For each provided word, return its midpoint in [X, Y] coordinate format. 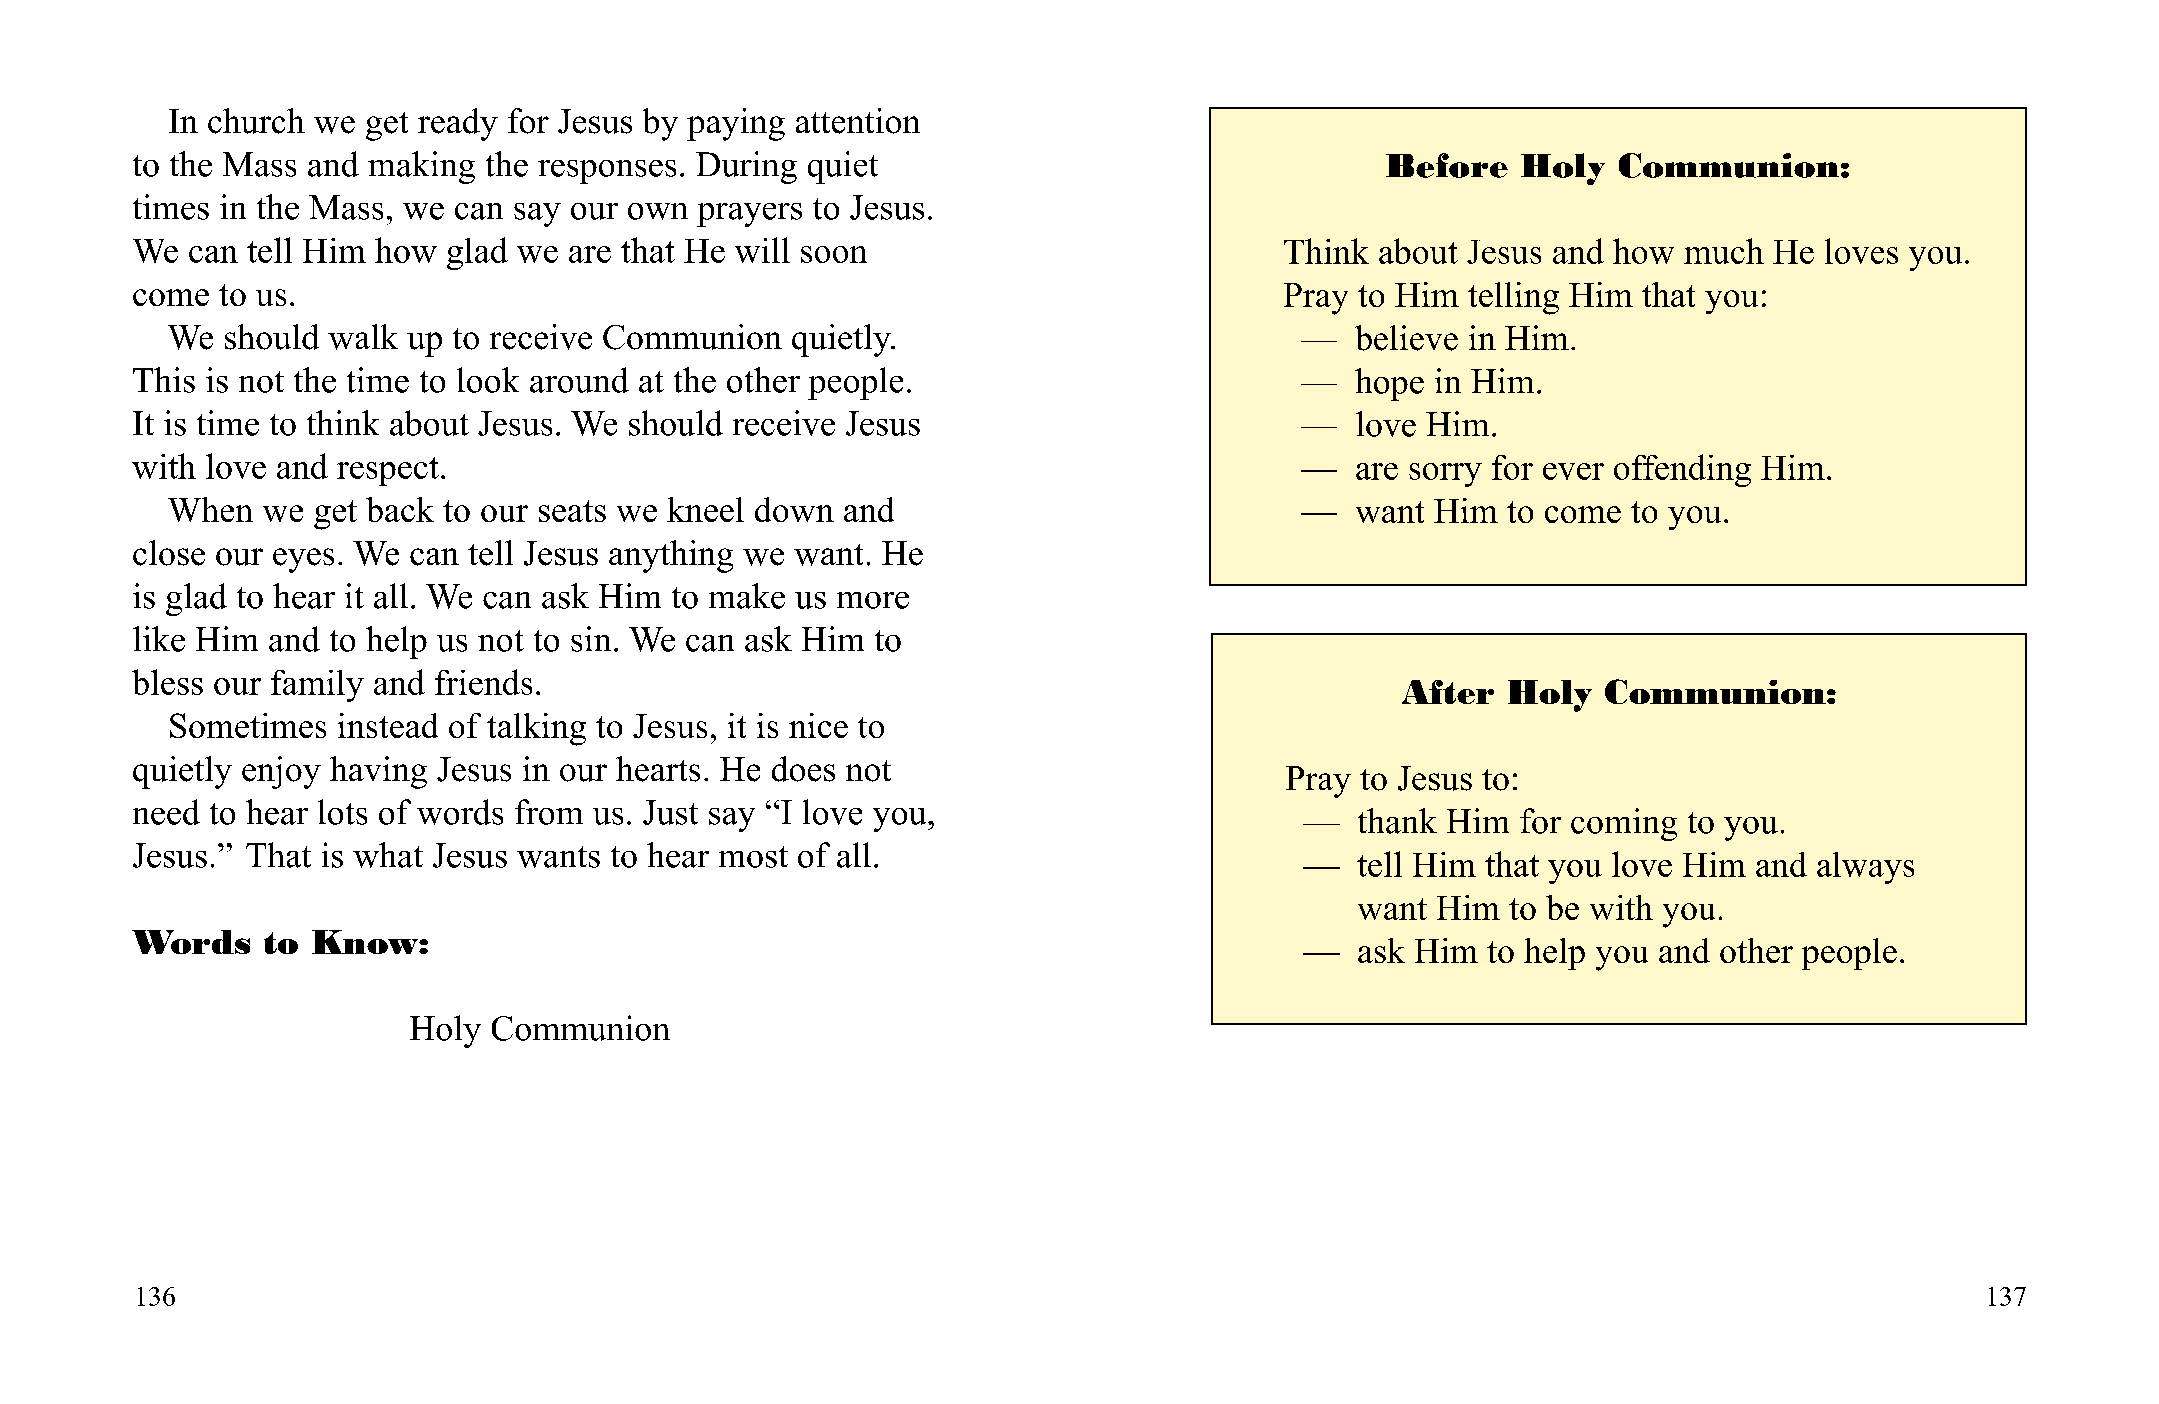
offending [1682, 470]
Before [1447, 165]
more [873, 600]
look [488, 380]
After [1448, 692]
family [317, 686]
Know [366, 942]
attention [858, 121]
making [421, 167]
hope [1389, 384]
